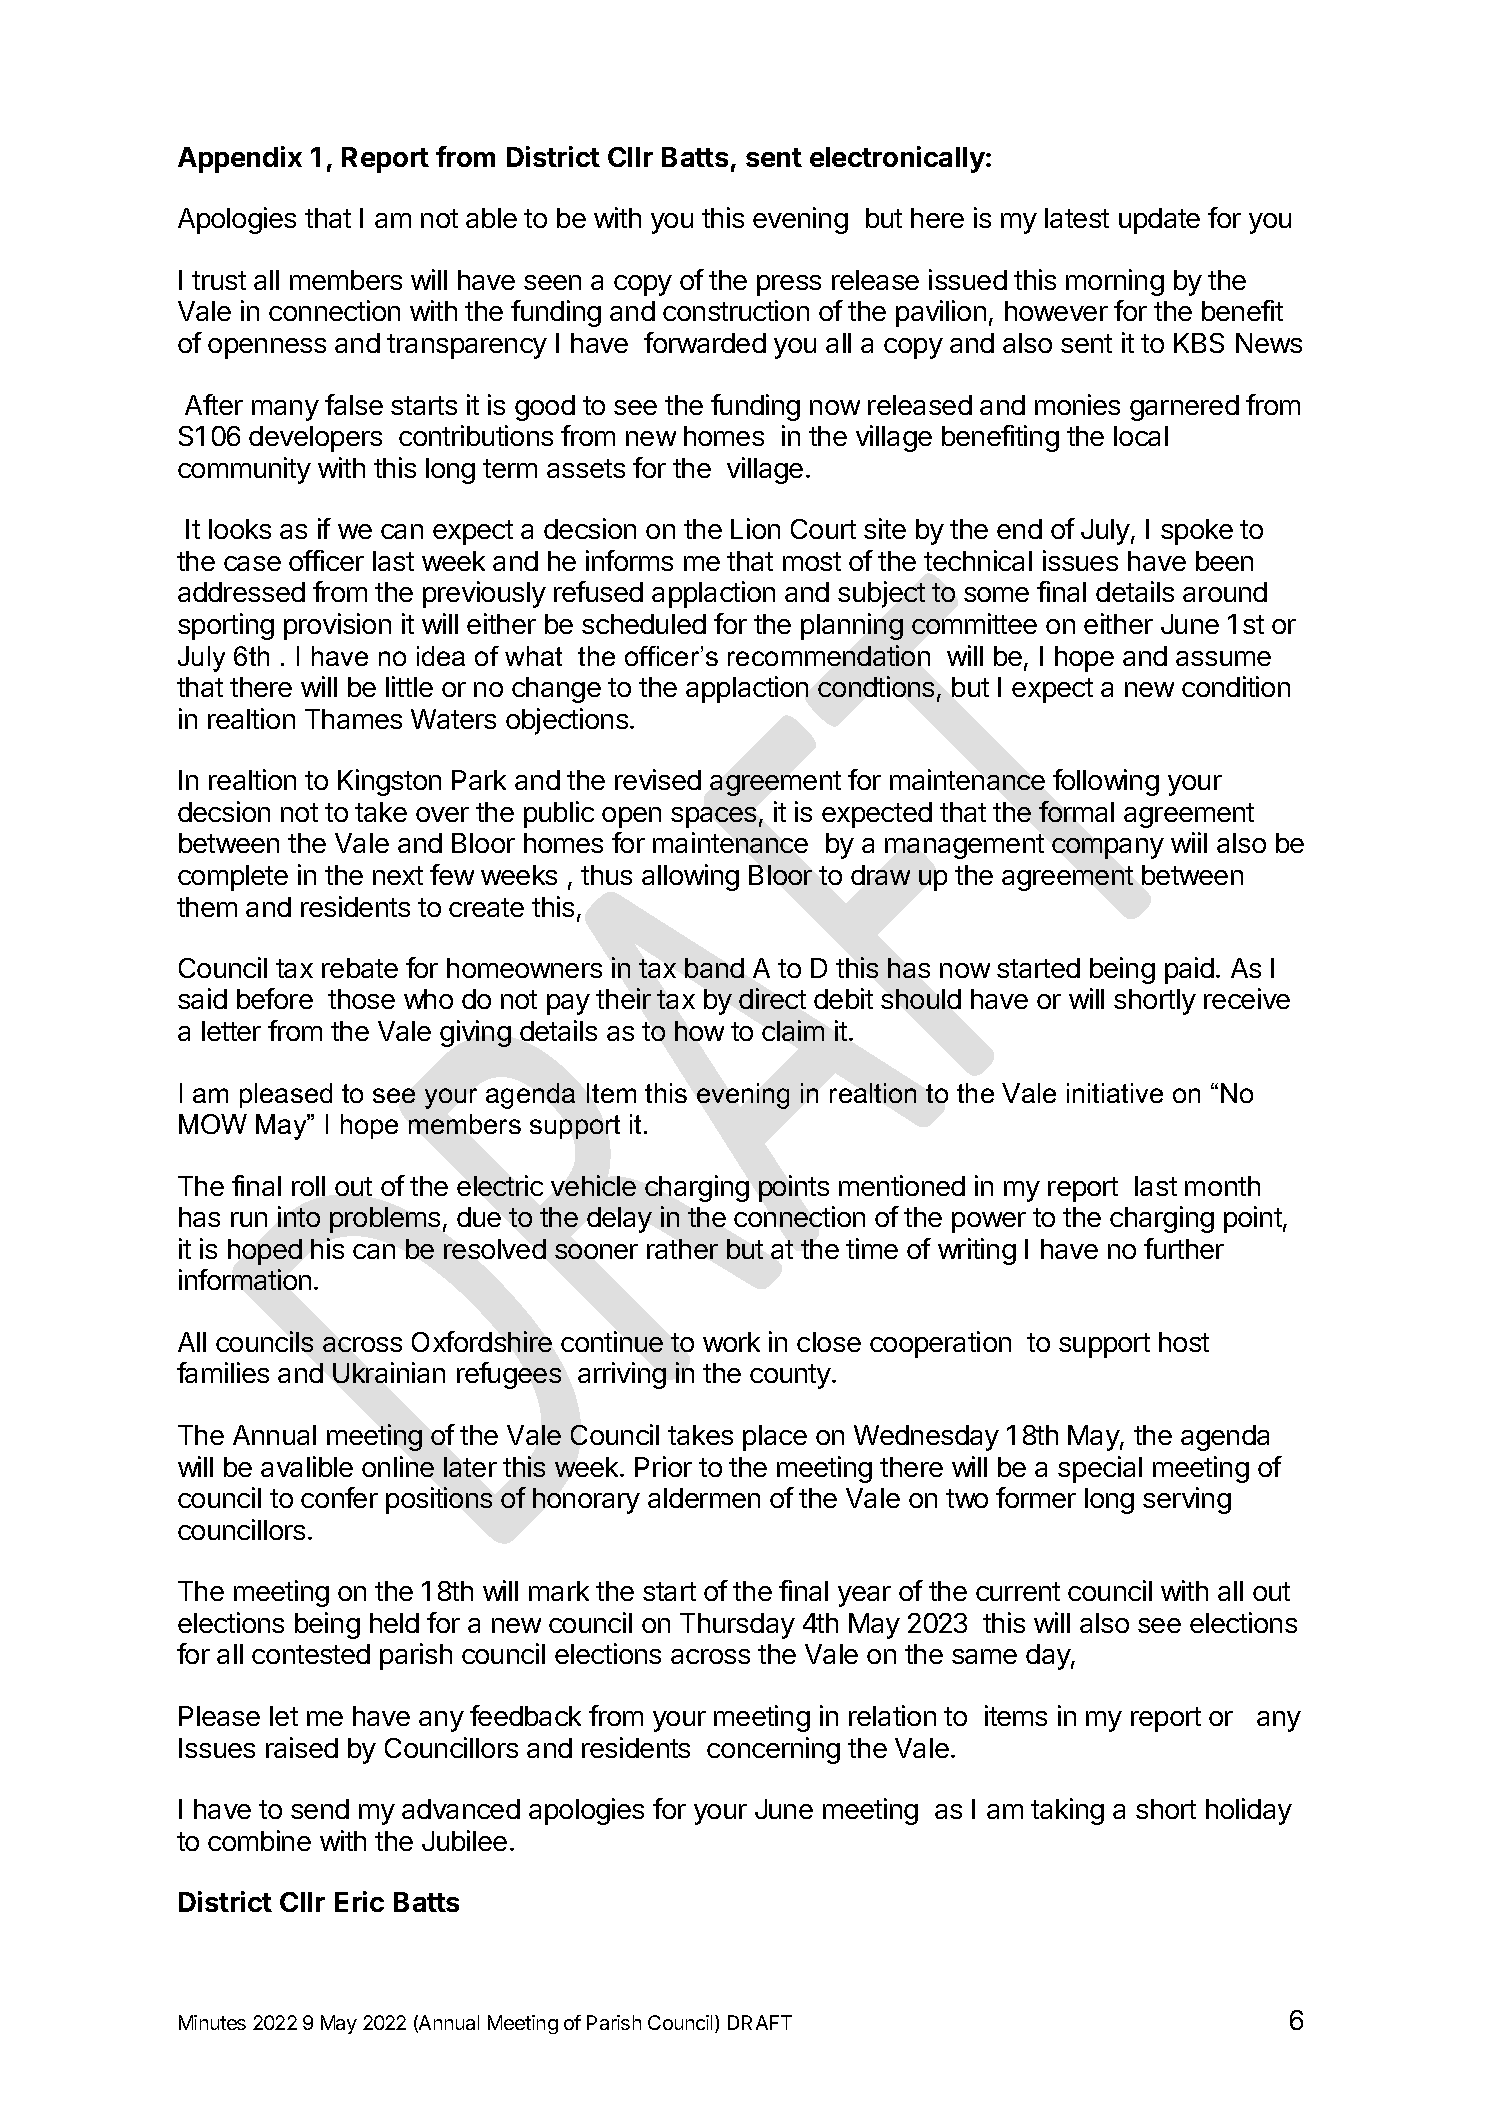 This image has width=1486, height=2101. What do you see at coordinates (731, 1342) in the image?
I see `work` at bounding box center [731, 1342].
